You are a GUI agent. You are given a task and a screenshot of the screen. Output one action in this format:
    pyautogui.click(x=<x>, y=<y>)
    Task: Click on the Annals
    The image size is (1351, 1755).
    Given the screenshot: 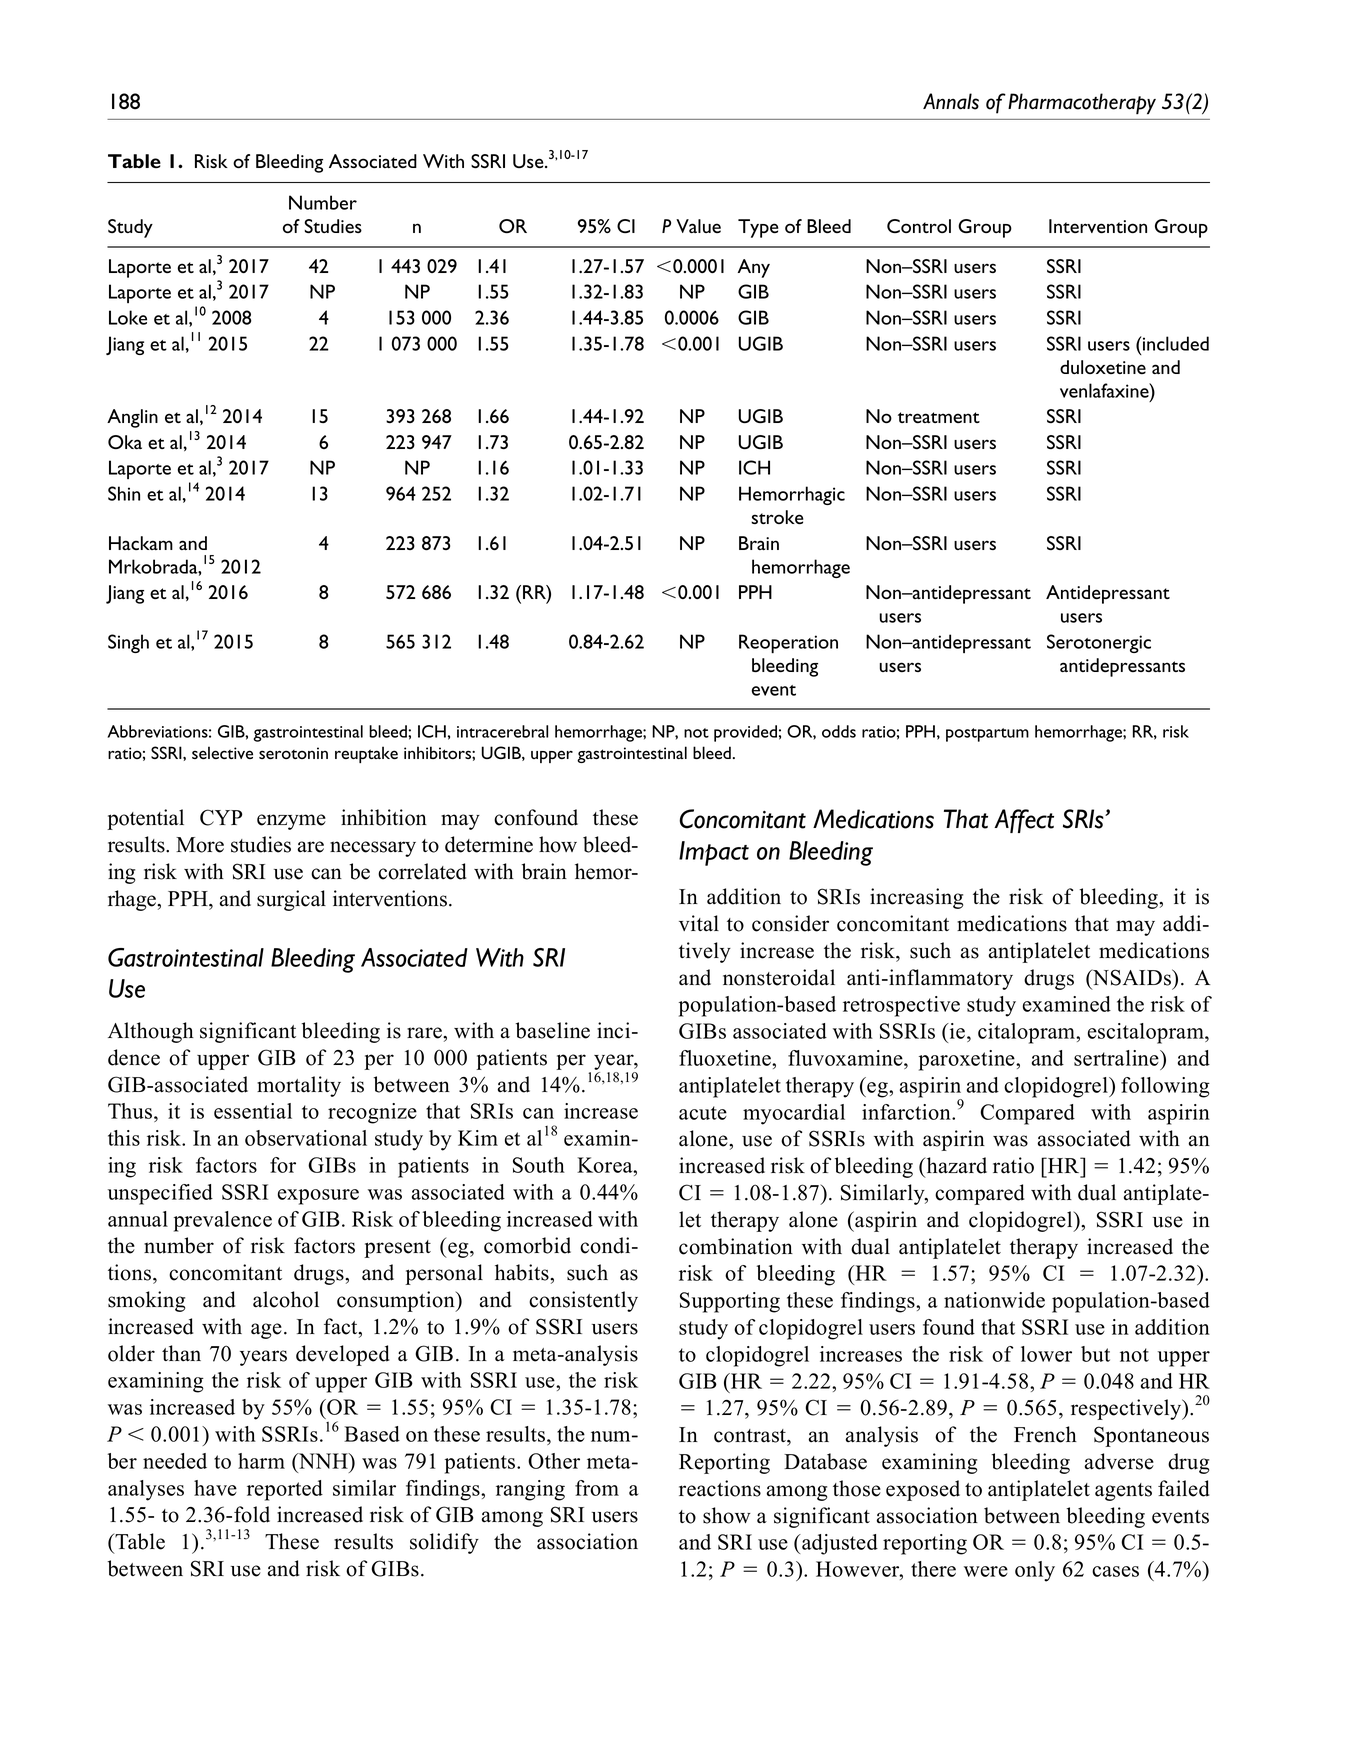 What is the action you would take?
    pyautogui.click(x=951, y=101)
